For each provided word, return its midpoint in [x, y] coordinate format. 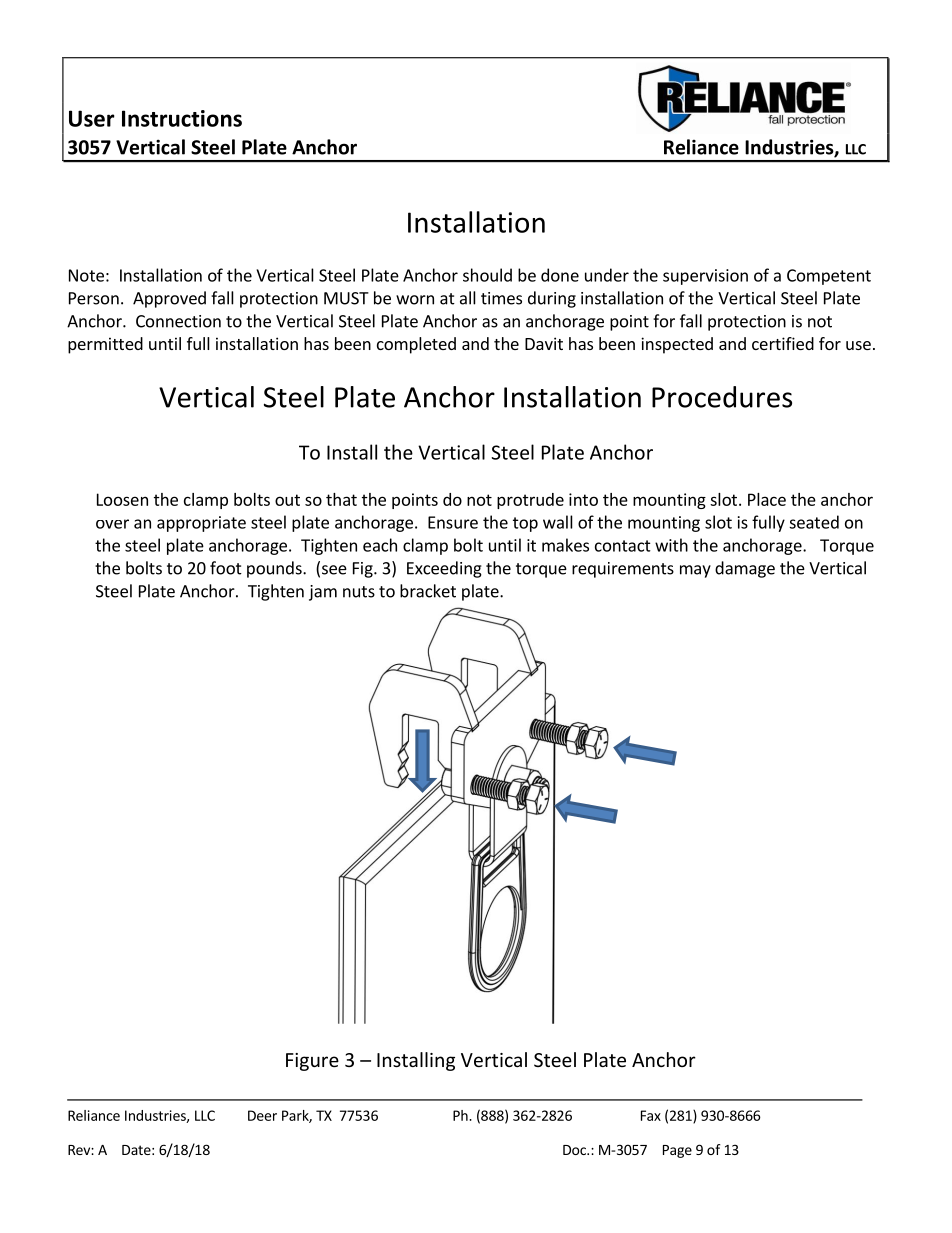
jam [323, 593]
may [695, 571]
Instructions [182, 118]
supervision [705, 277]
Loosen [122, 499]
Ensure [453, 522]
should [487, 275]
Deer [262, 1115]
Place [767, 499]
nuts [359, 592]
